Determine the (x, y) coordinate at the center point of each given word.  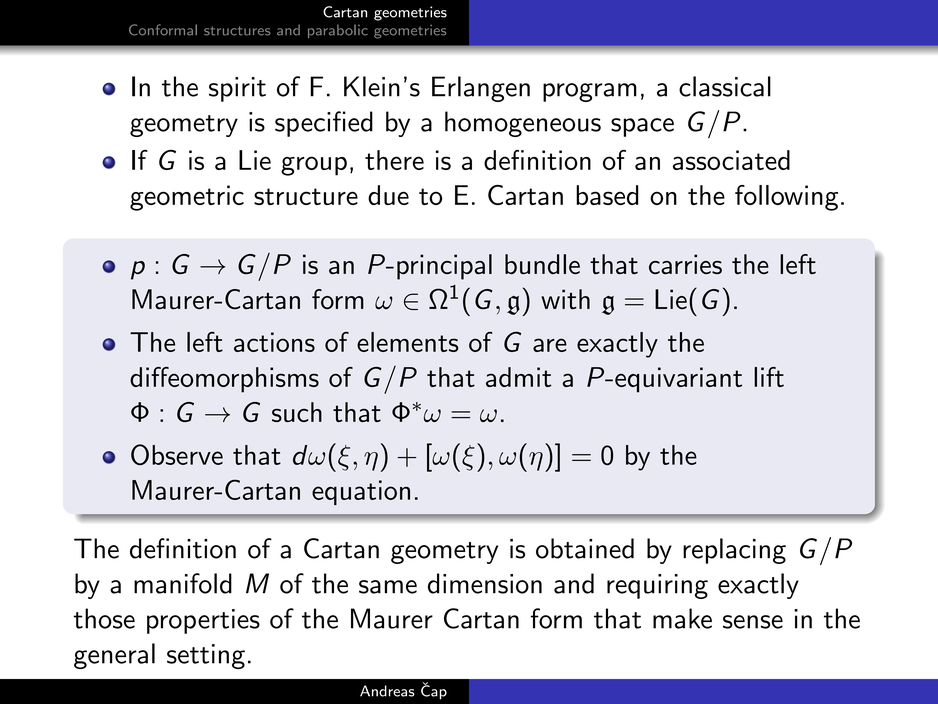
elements (408, 342)
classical (725, 86)
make (682, 618)
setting (206, 656)
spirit (237, 89)
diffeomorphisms (224, 380)
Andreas (387, 691)
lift (769, 377)
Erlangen (481, 89)
